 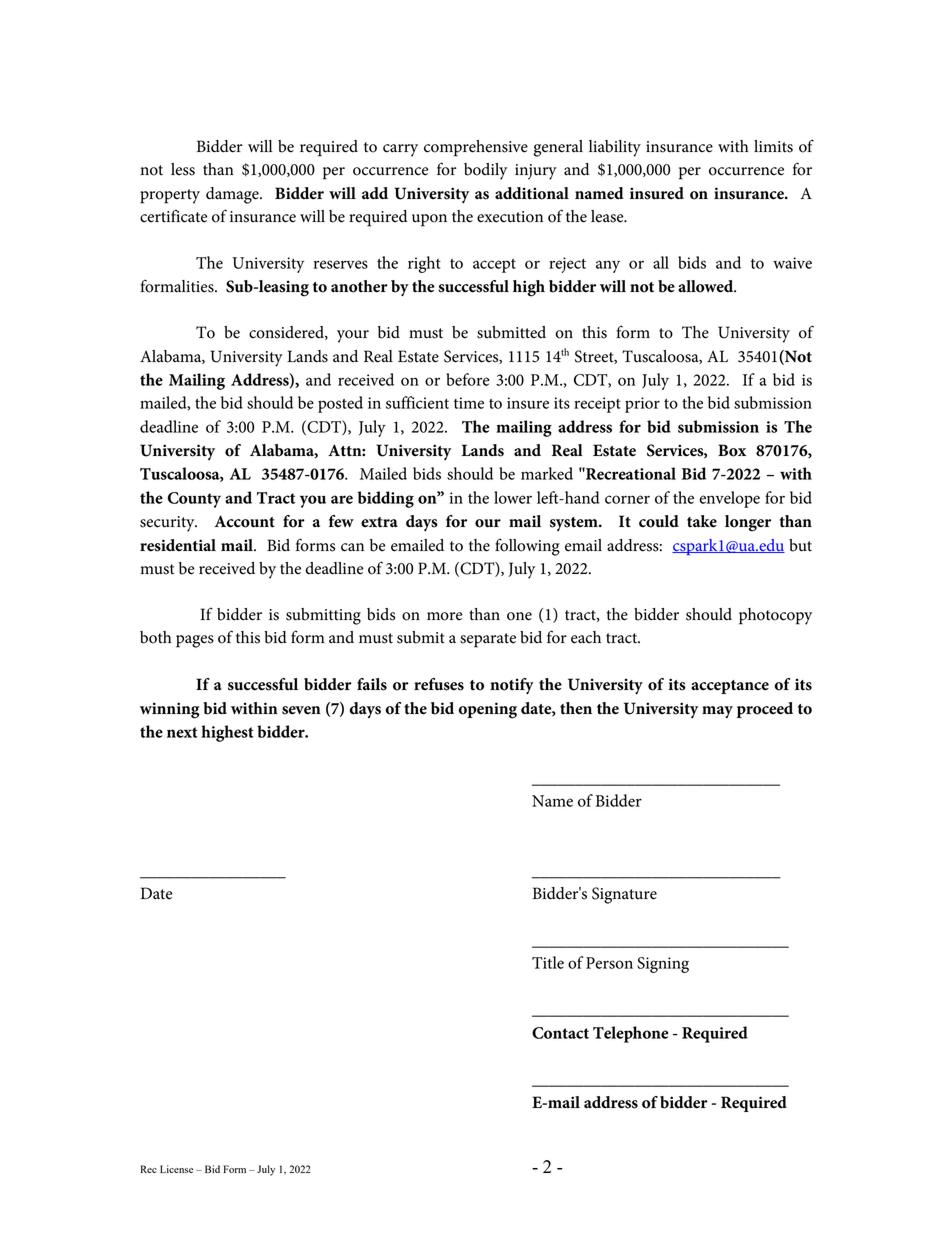 I want to click on pages, so click(x=195, y=641).
